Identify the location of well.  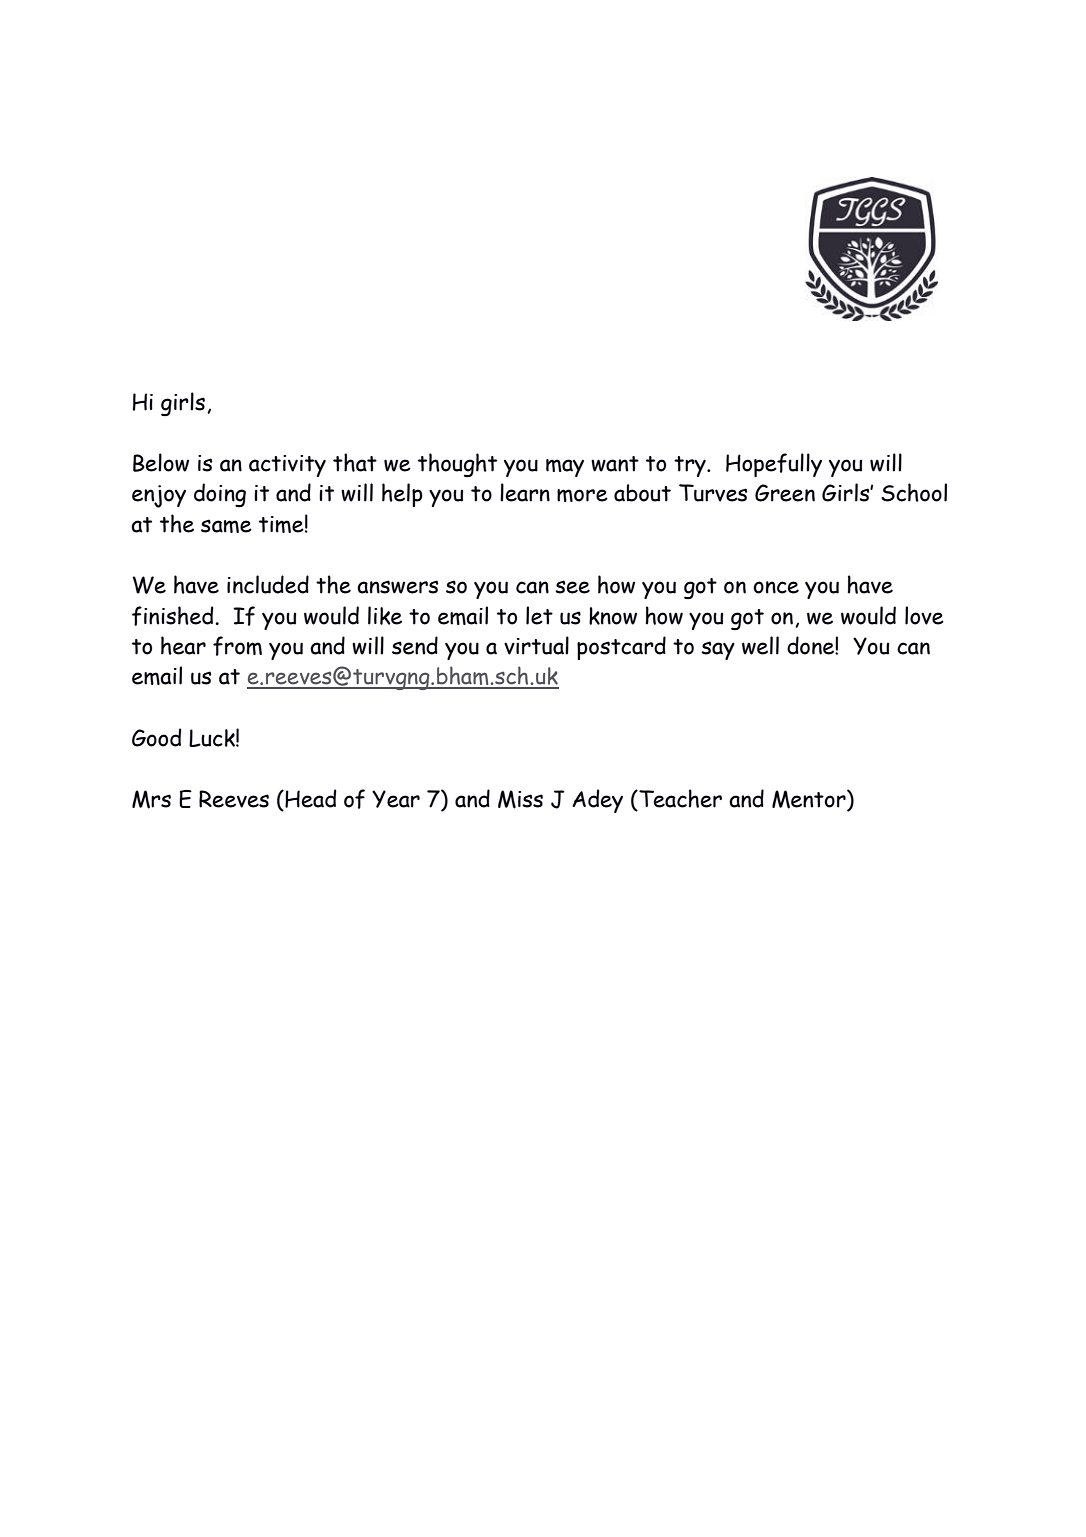
(760, 645).
